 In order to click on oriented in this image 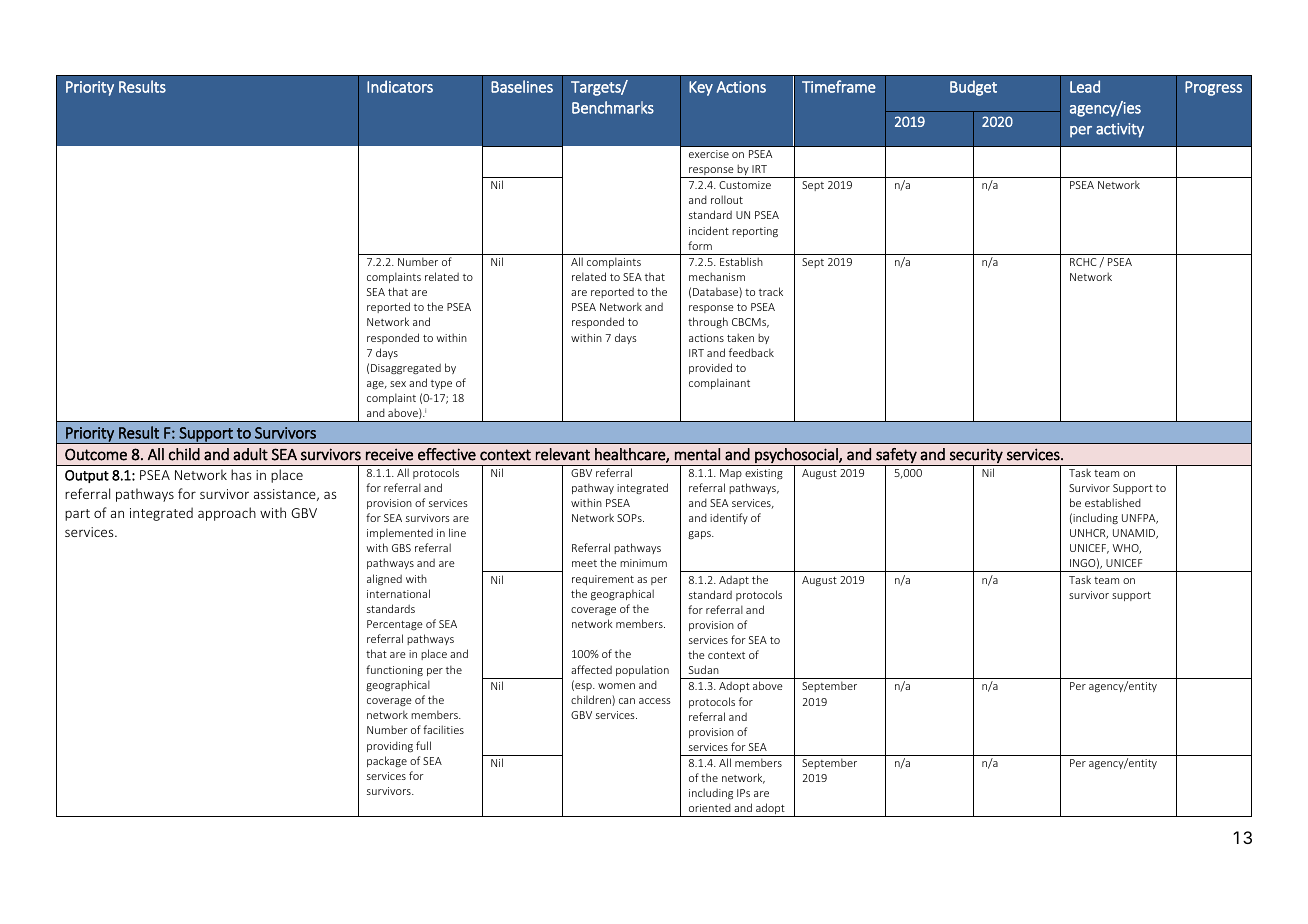, I will do `click(710, 807)`.
